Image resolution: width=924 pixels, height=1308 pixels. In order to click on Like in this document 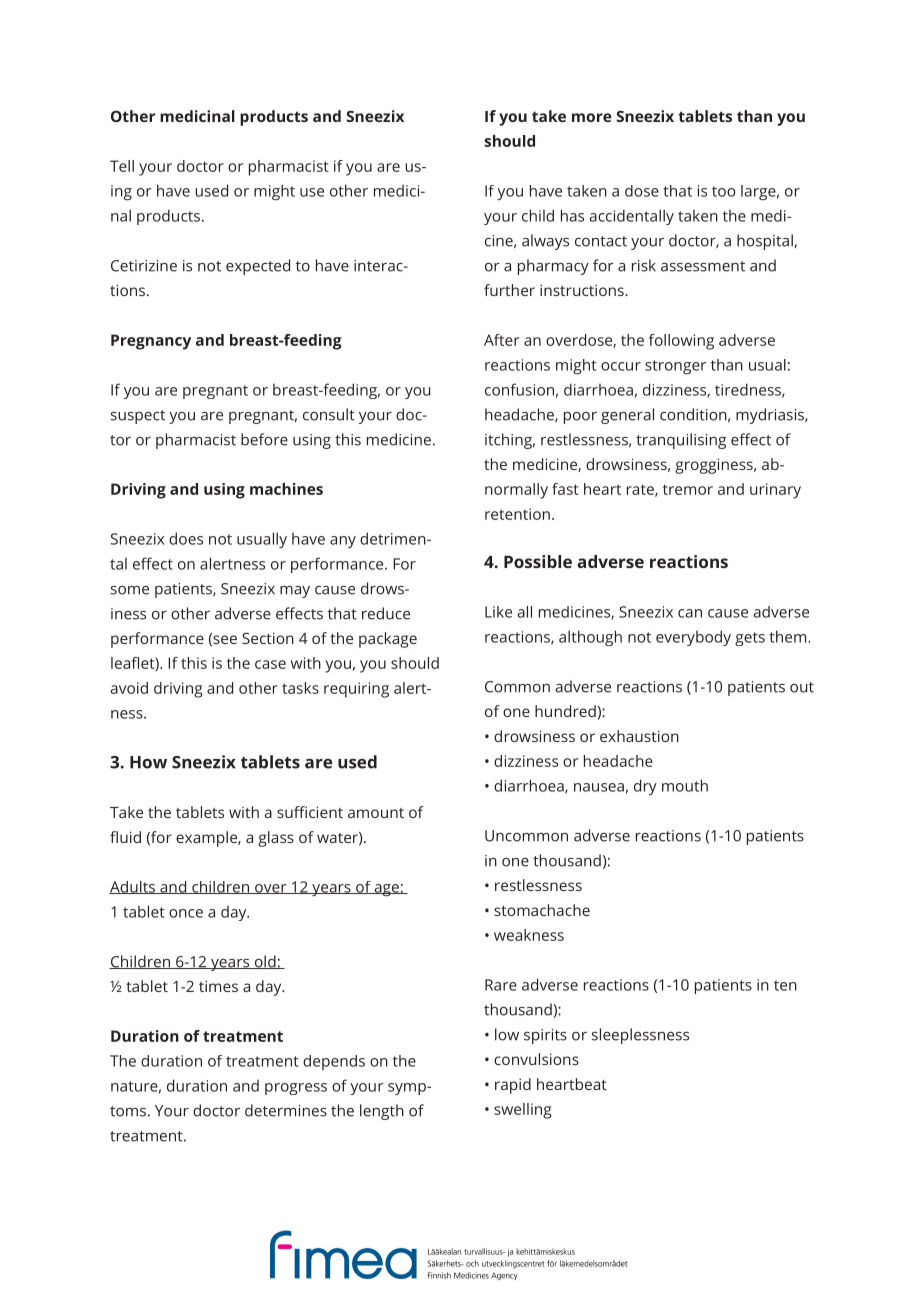, I will do `click(498, 612)`.
